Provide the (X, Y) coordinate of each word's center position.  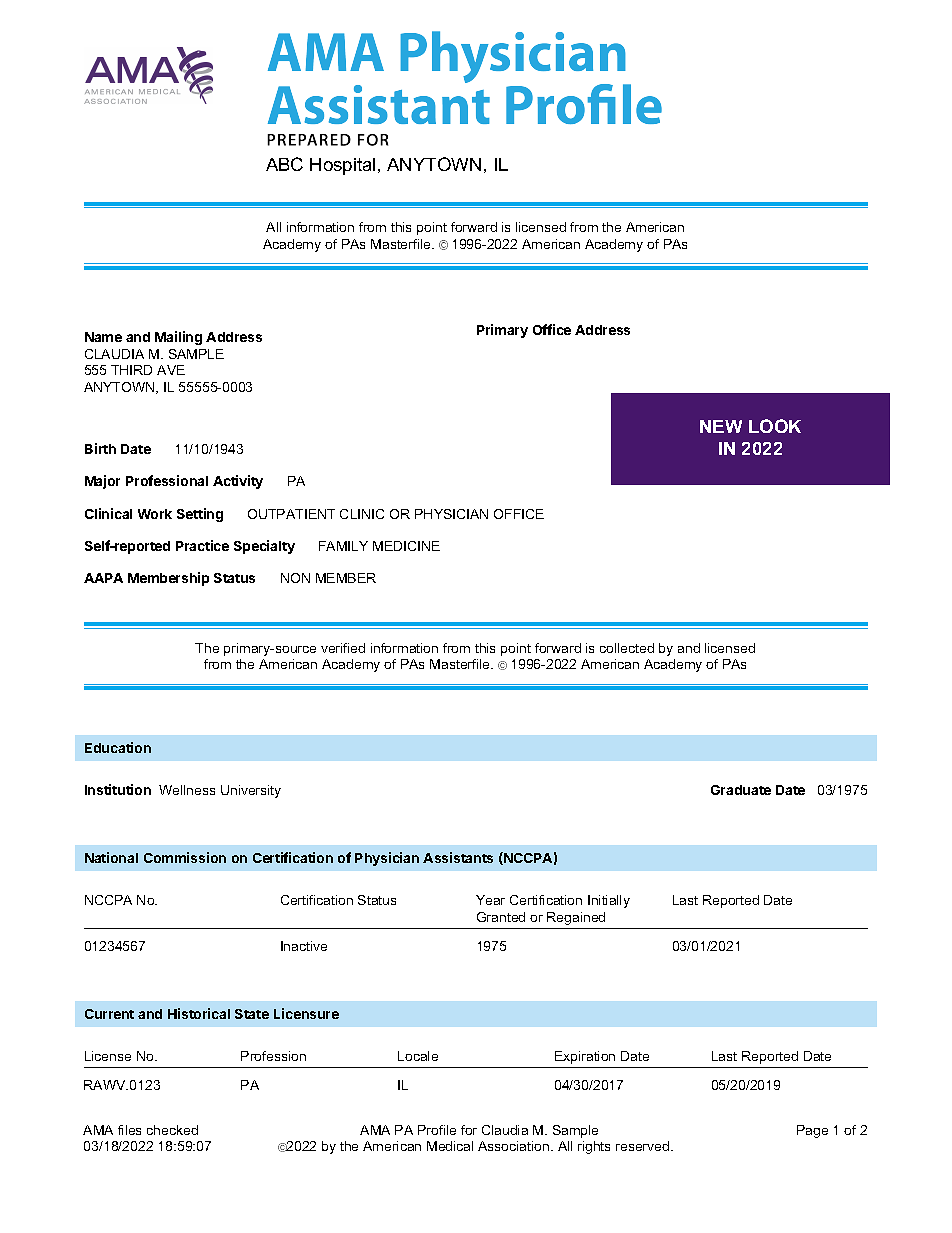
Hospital (342, 166)
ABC (284, 164)
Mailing (178, 338)
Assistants (458, 857)
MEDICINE (406, 546)
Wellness (187, 790)
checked (172, 1130)
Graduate (741, 790)
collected (627, 648)
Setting (200, 515)
